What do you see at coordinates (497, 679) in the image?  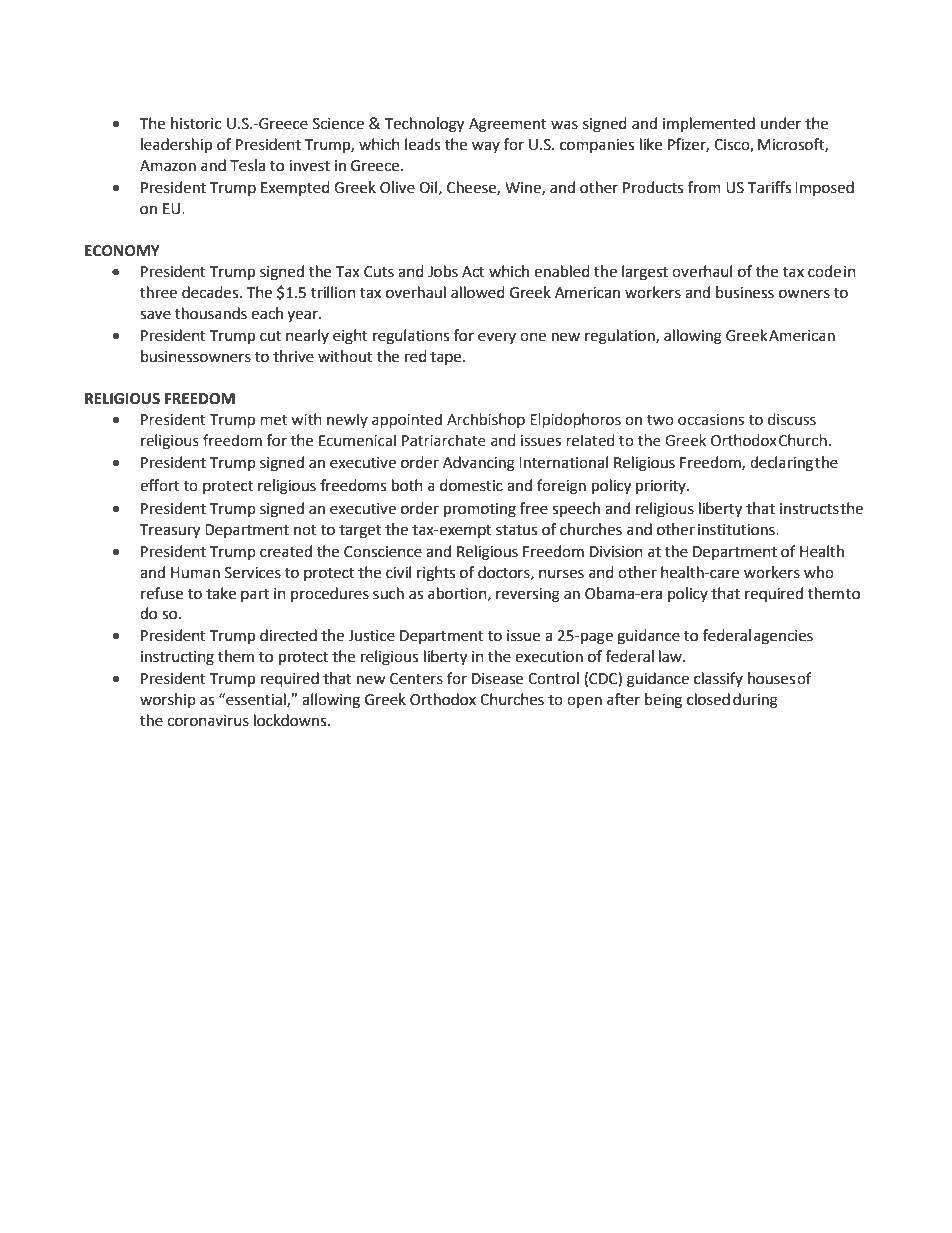 I see `Disease` at bounding box center [497, 679].
